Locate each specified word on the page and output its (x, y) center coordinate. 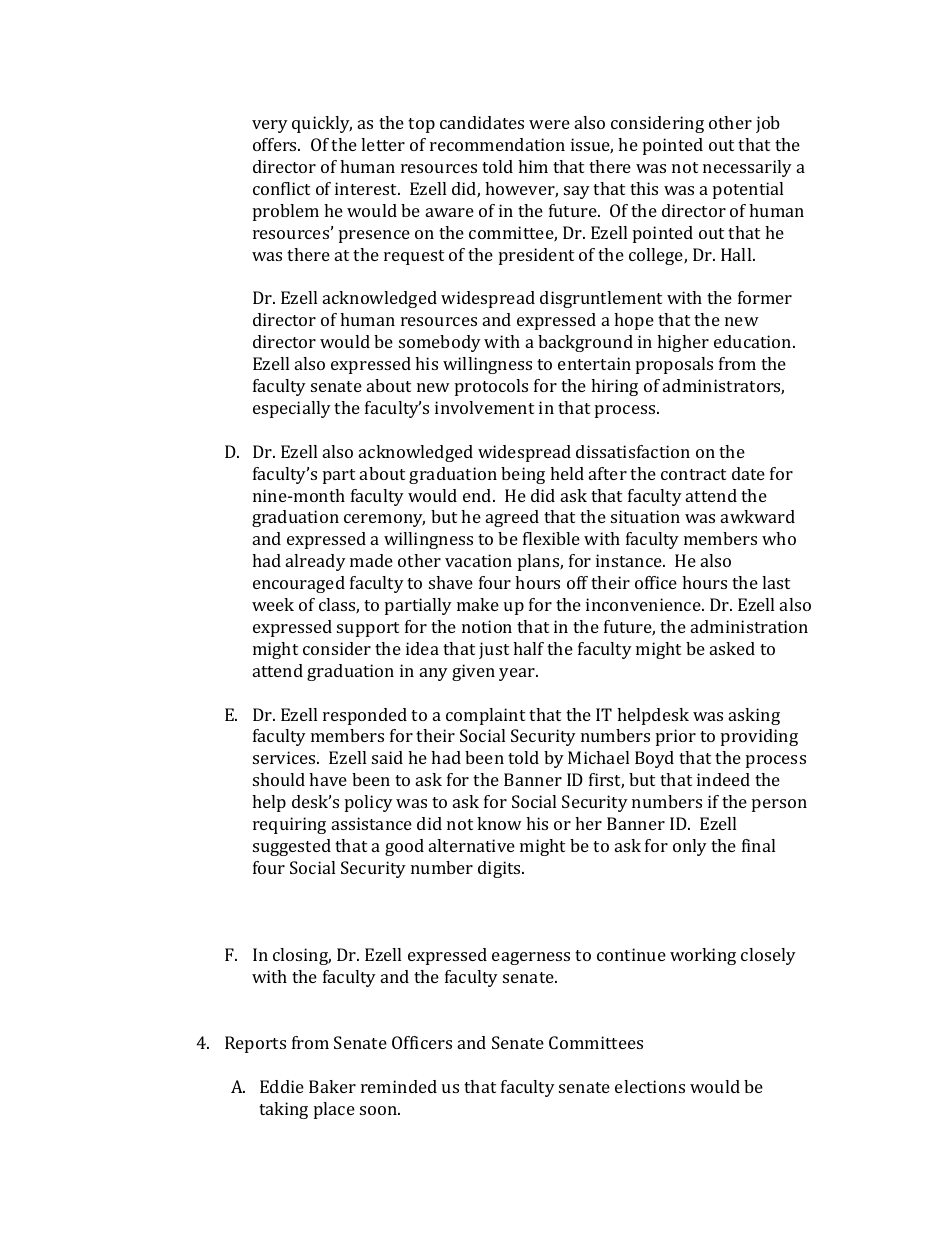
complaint (485, 716)
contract (693, 474)
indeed (723, 779)
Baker (332, 1086)
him (533, 166)
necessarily (747, 168)
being (523, 475)
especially (292, 409)
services (285, 757)
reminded (399, 1086)
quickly (322, 124)
